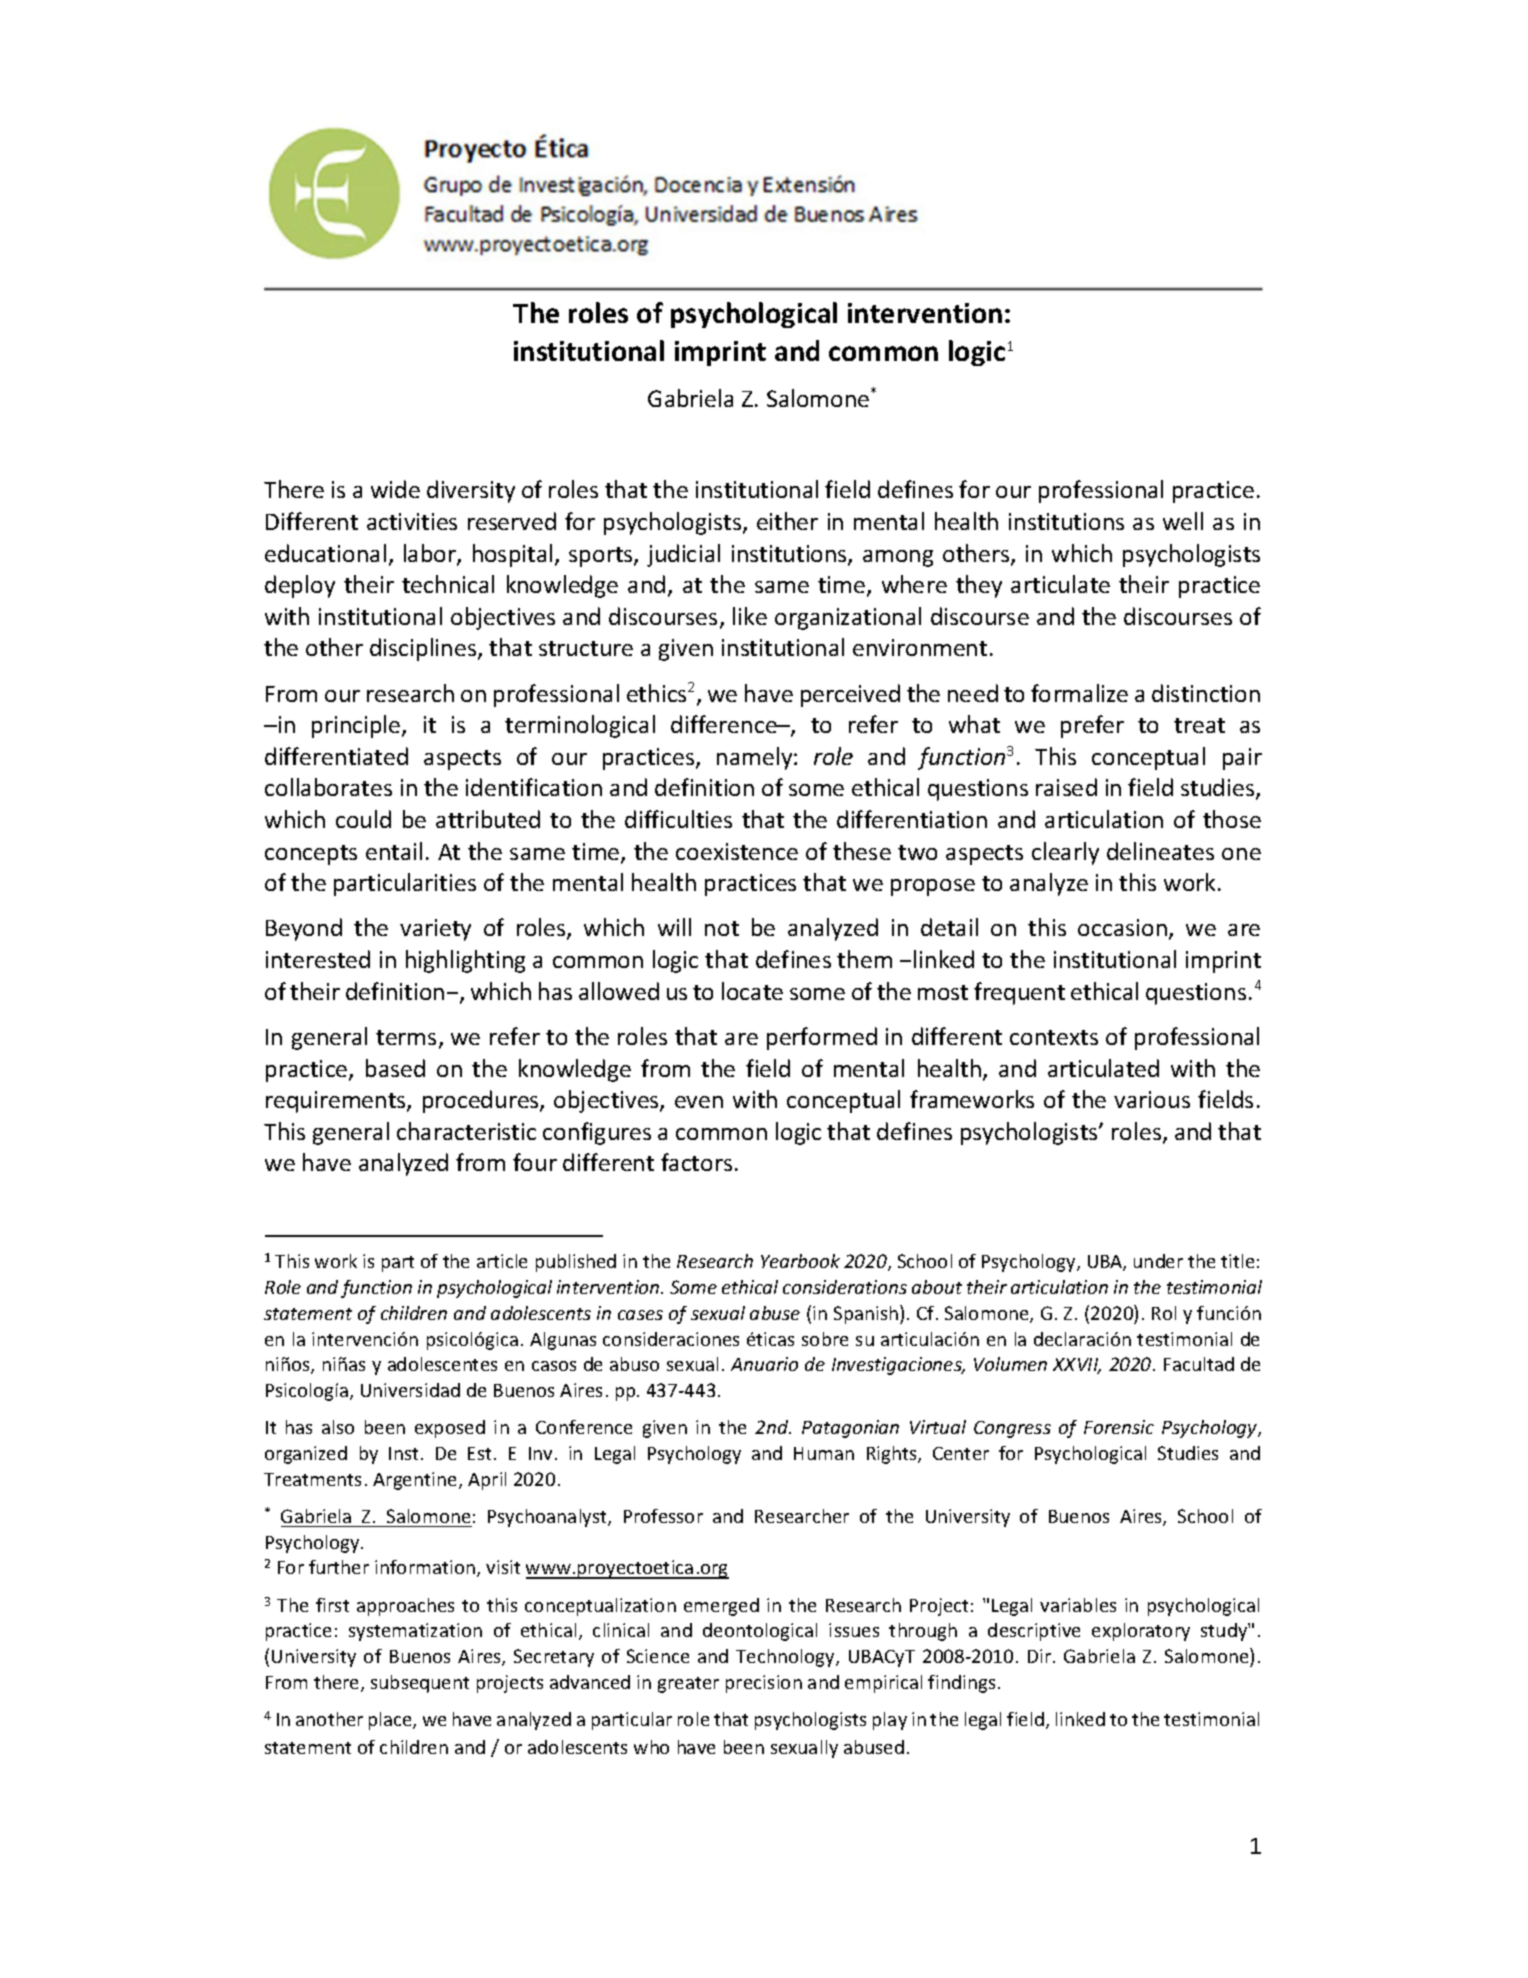 The height and width of the screenshot is (1978, 1528). Describe the element at coordinates (1152, 1099) in the screenshot. I see `various` at that location.
